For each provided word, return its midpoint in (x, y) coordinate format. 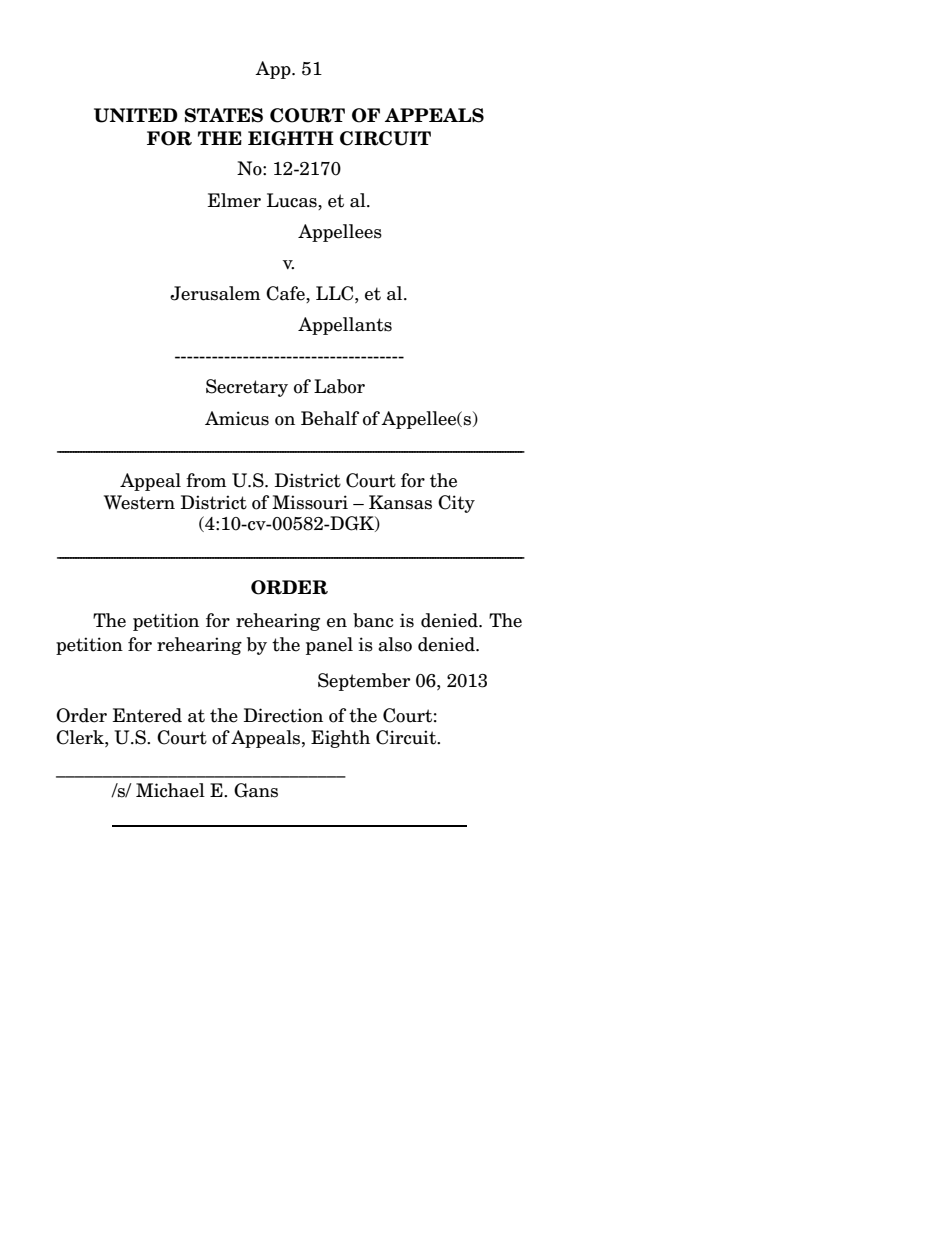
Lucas (293, 200)
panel (329, 646)
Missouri (310, 502)
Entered (147, 715)
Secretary (247, 388)
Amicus (237, 418)
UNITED (136, 115)
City (456, 504)
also (395, 644)
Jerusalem (215, 293)
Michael (170, 790)
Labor (339, 386)
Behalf (330, 418)
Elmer (234, 200)
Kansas (400, 502)
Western (139, 502)
